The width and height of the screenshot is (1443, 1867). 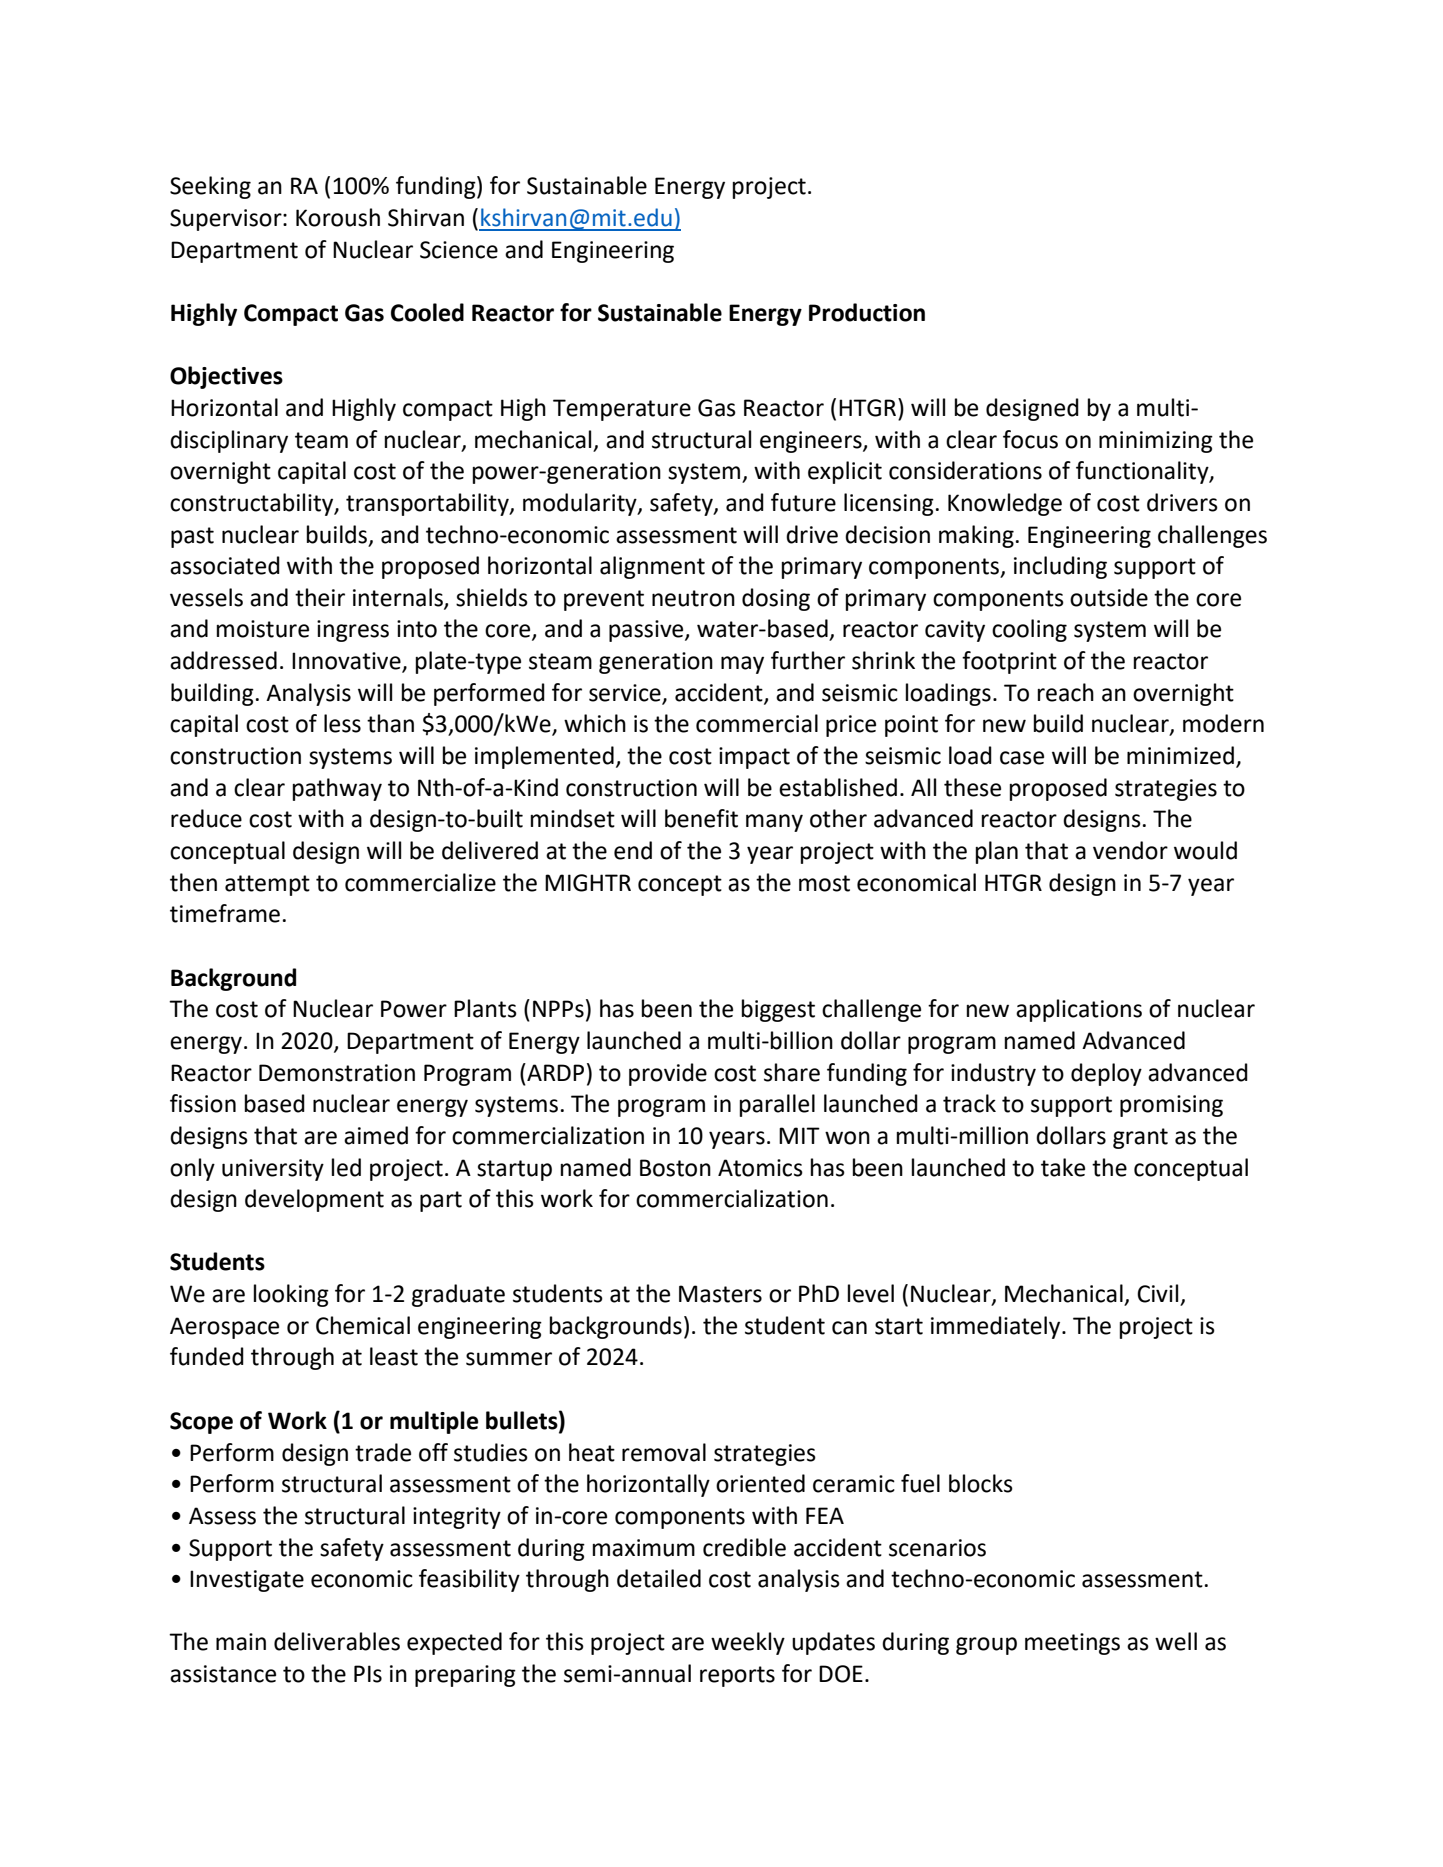 What do you see at coordinates (1030, 439) in the screenshot?
I see `focus` at bounding box center [1030, 439].
